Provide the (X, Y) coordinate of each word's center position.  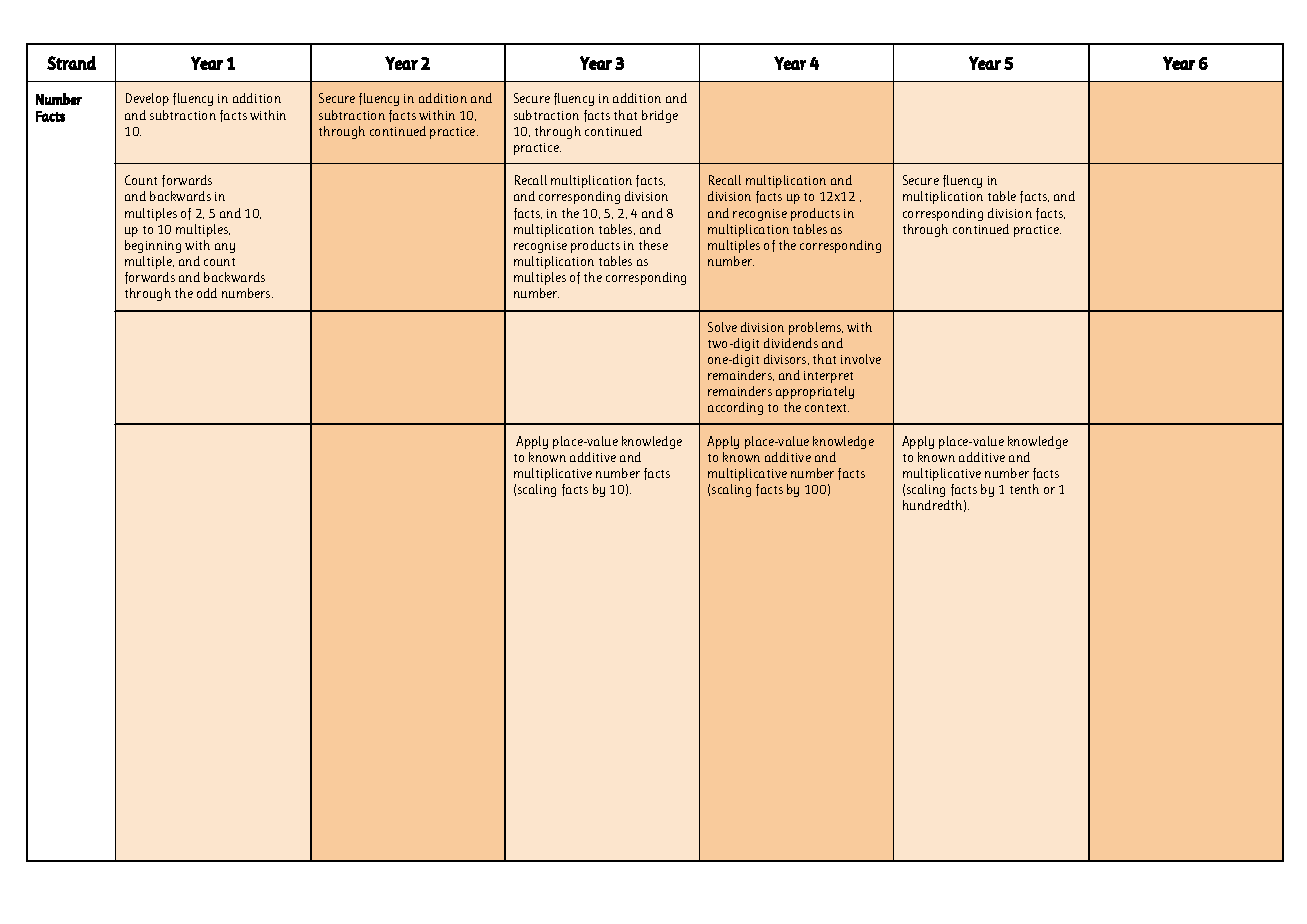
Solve (722, 327)
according (735, 408)
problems (816, 328)
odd (207, 293)
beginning (153, 246)
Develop (147, 99)
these (653, 245)
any (225, 248)
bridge (660, 116)
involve (861, 359)
